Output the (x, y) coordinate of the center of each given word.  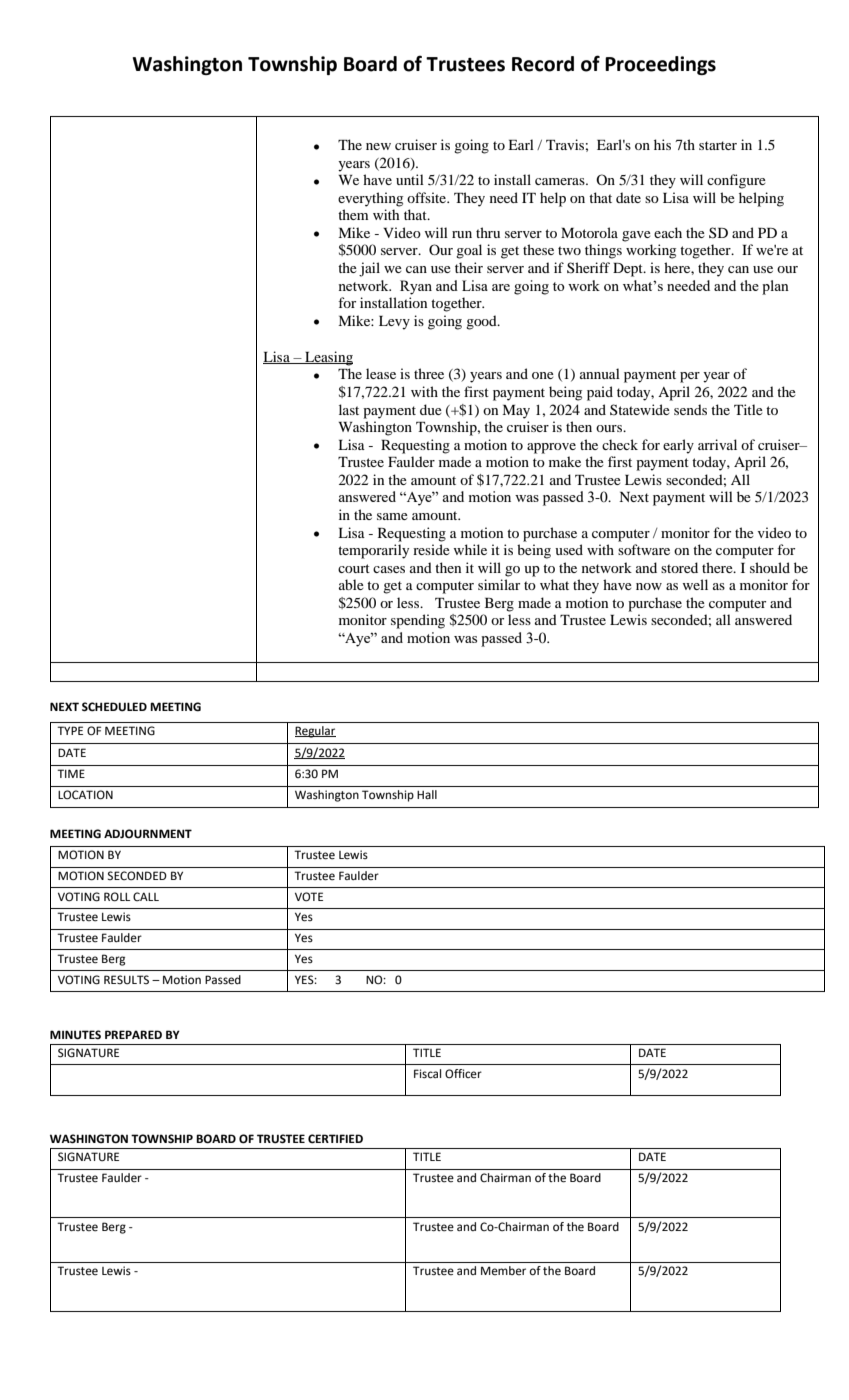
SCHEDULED (114, 707)
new (378, 146)
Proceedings (660, 65)
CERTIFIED (335, 1139)
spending (418, 621)
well (695, 584)
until (410, 179)
